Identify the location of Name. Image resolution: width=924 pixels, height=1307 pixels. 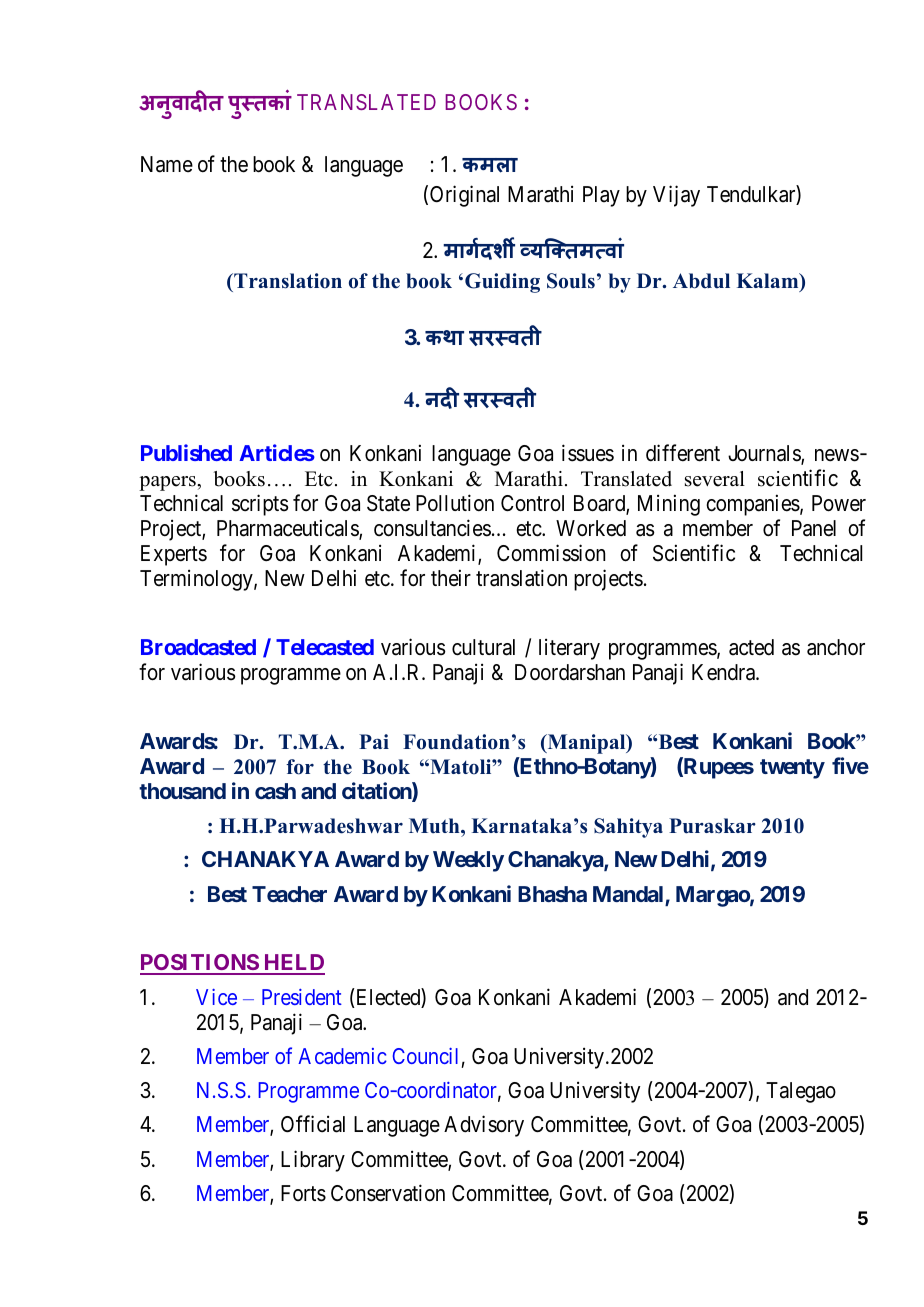
(167, 164).
